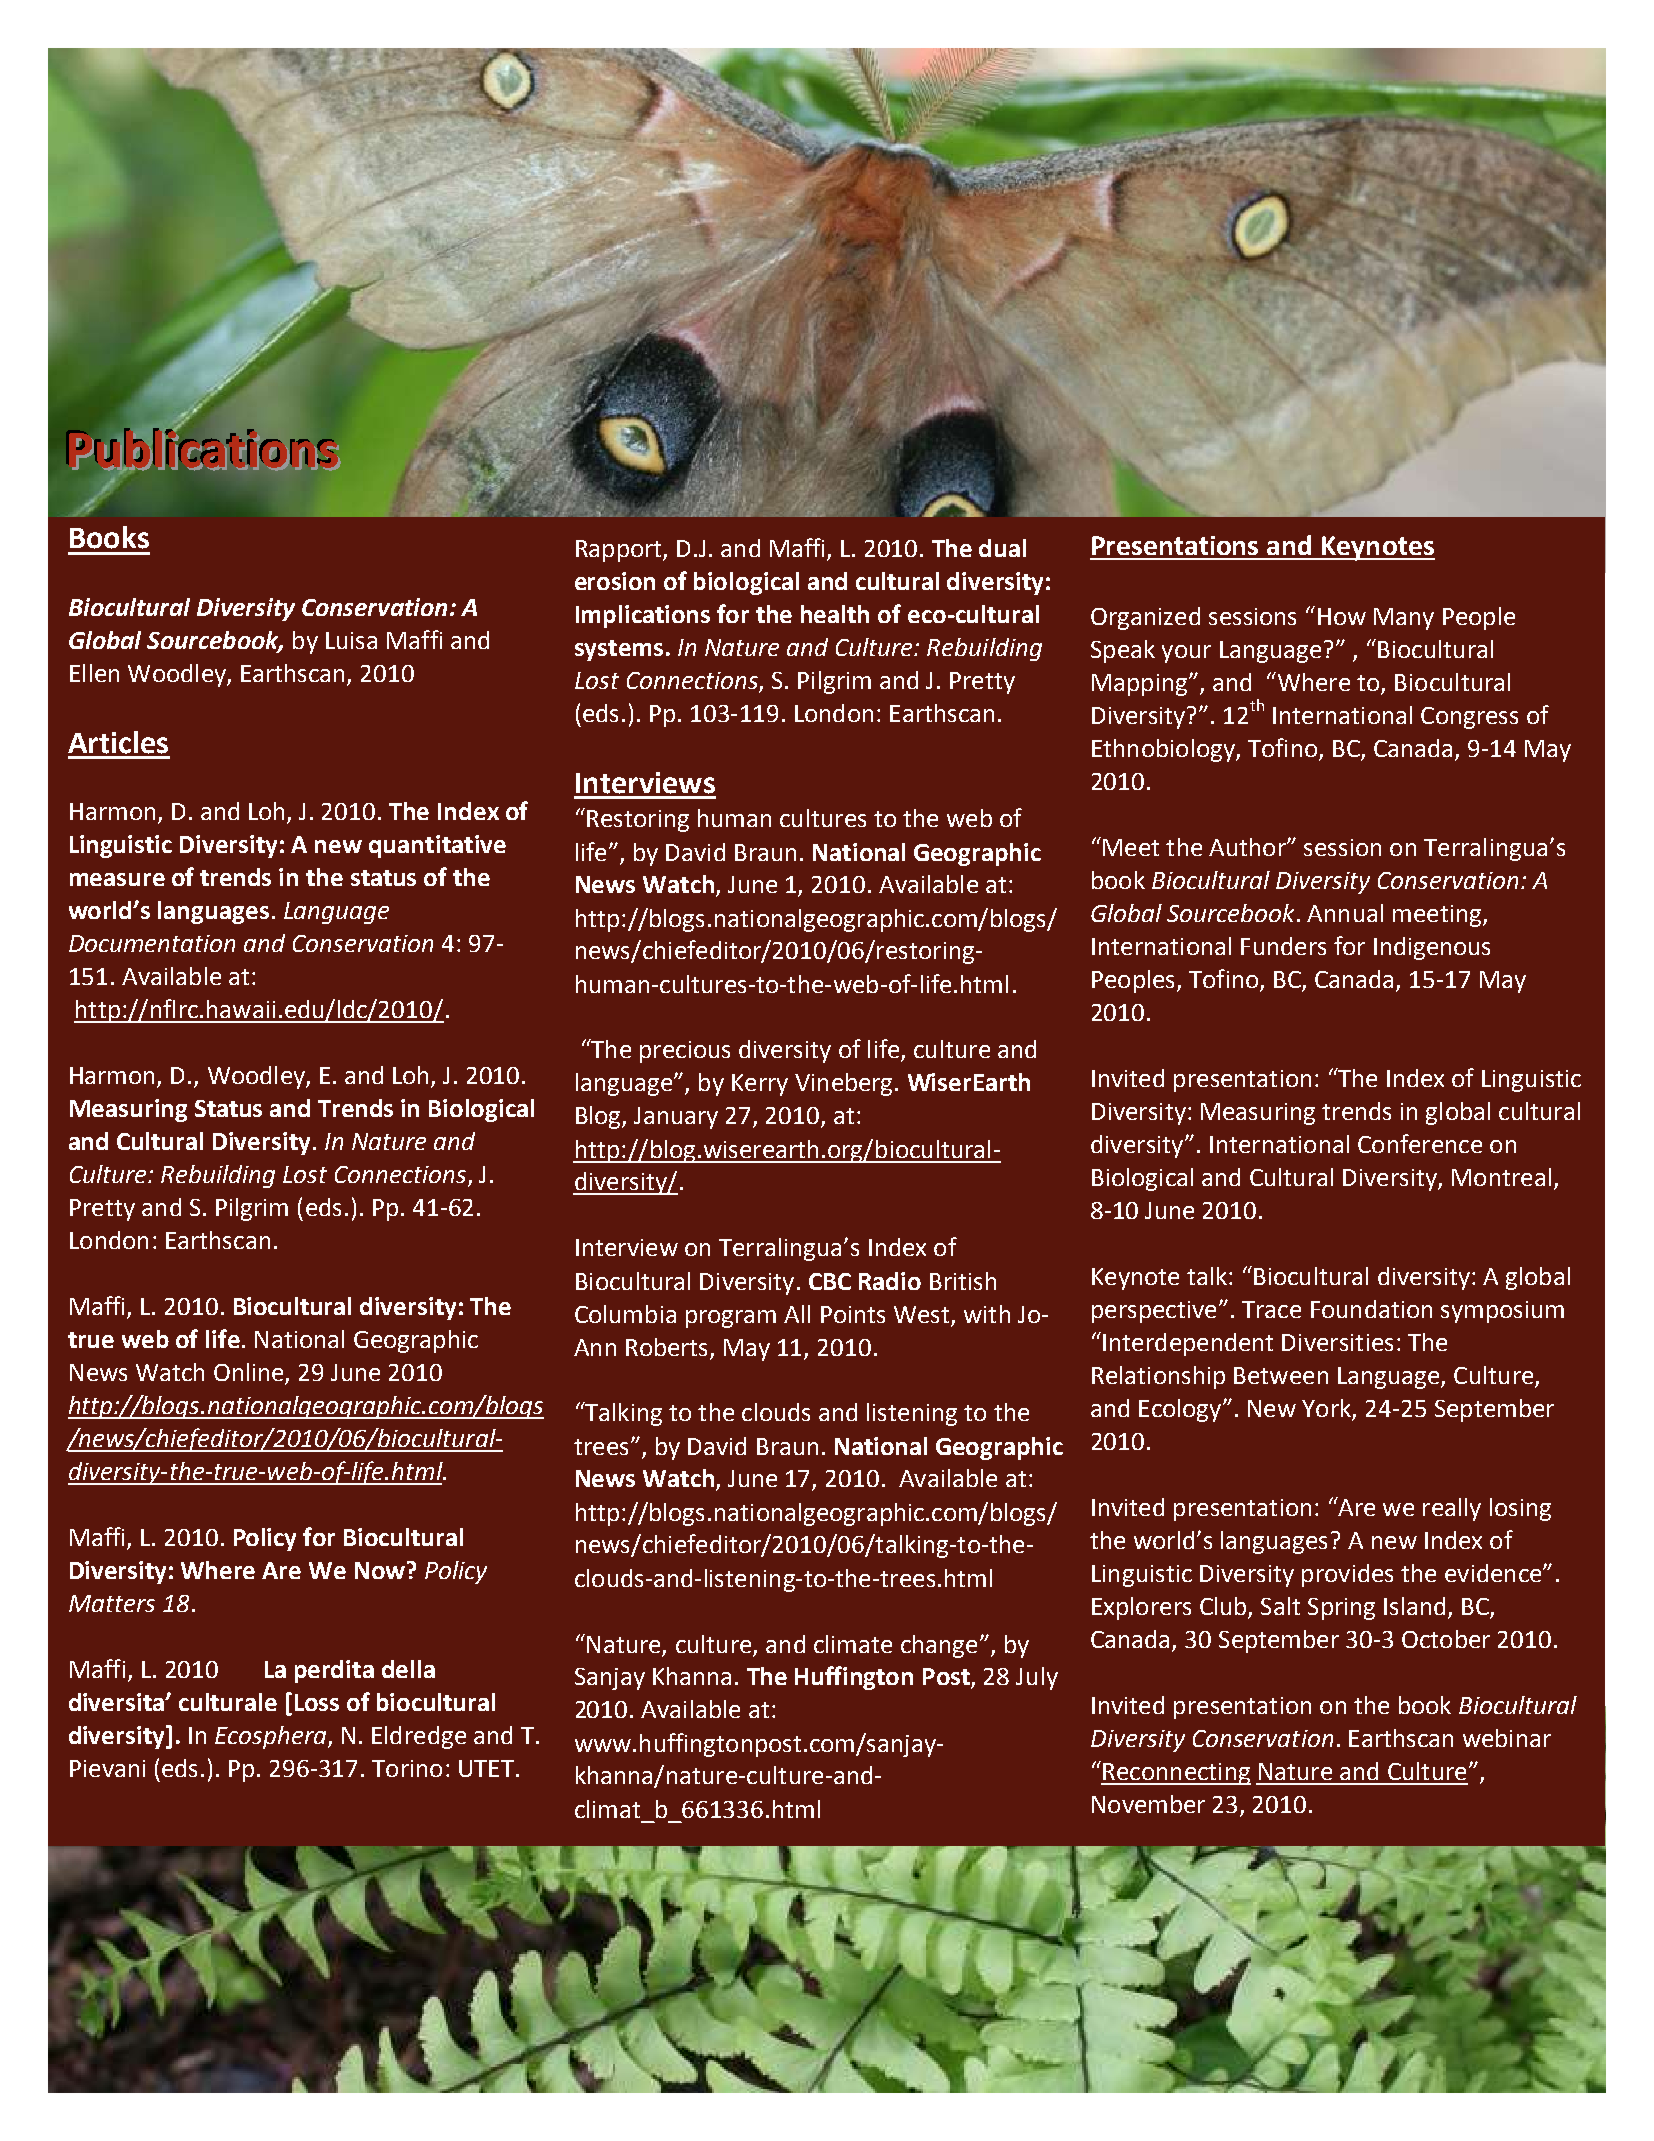 This image has width=1654, height=2141. Describe the element at coordinates (939, 1646) in the image. I see `change` at that location.
